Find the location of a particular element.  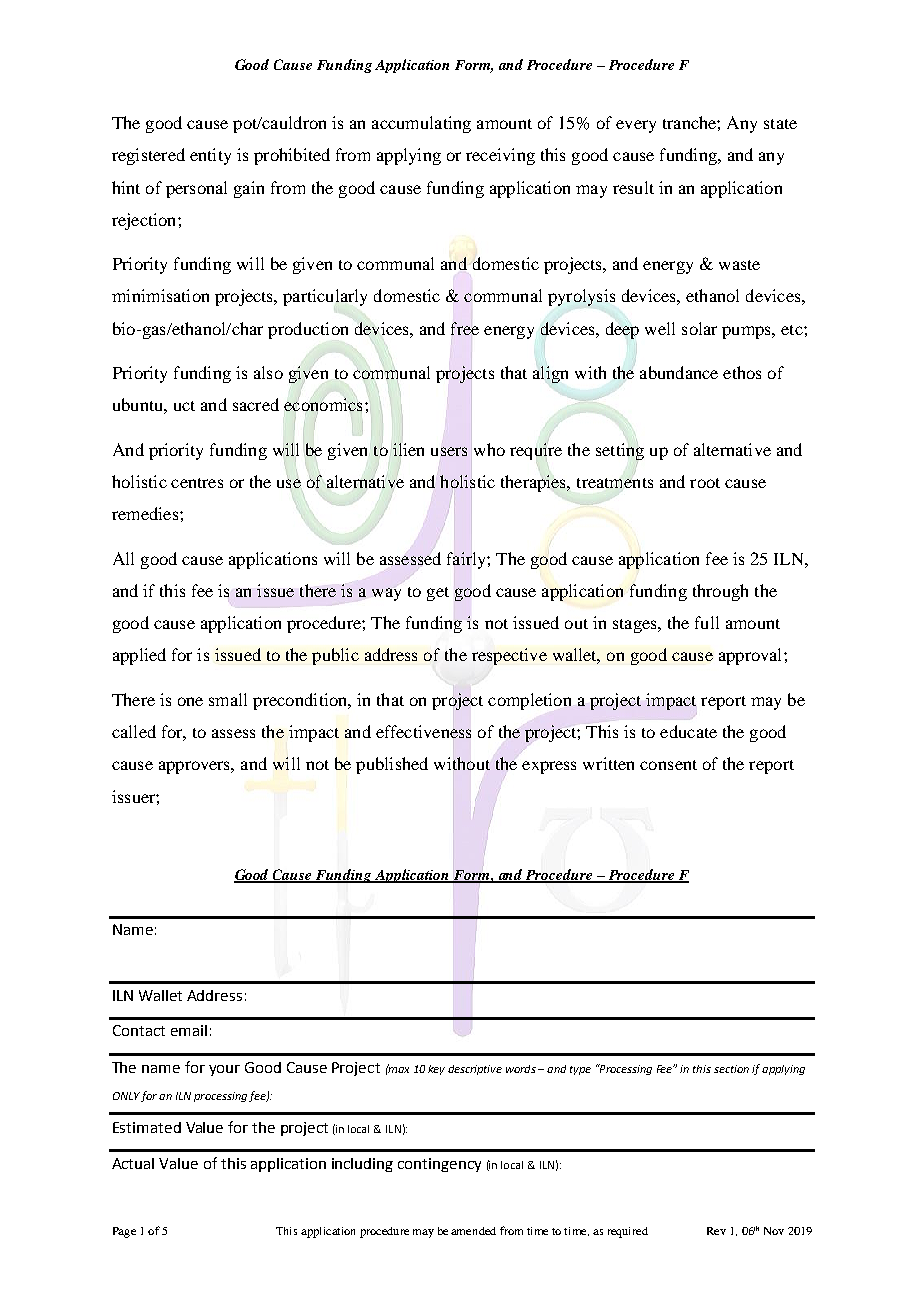

Actual is located at coordinates (133, 1163).
